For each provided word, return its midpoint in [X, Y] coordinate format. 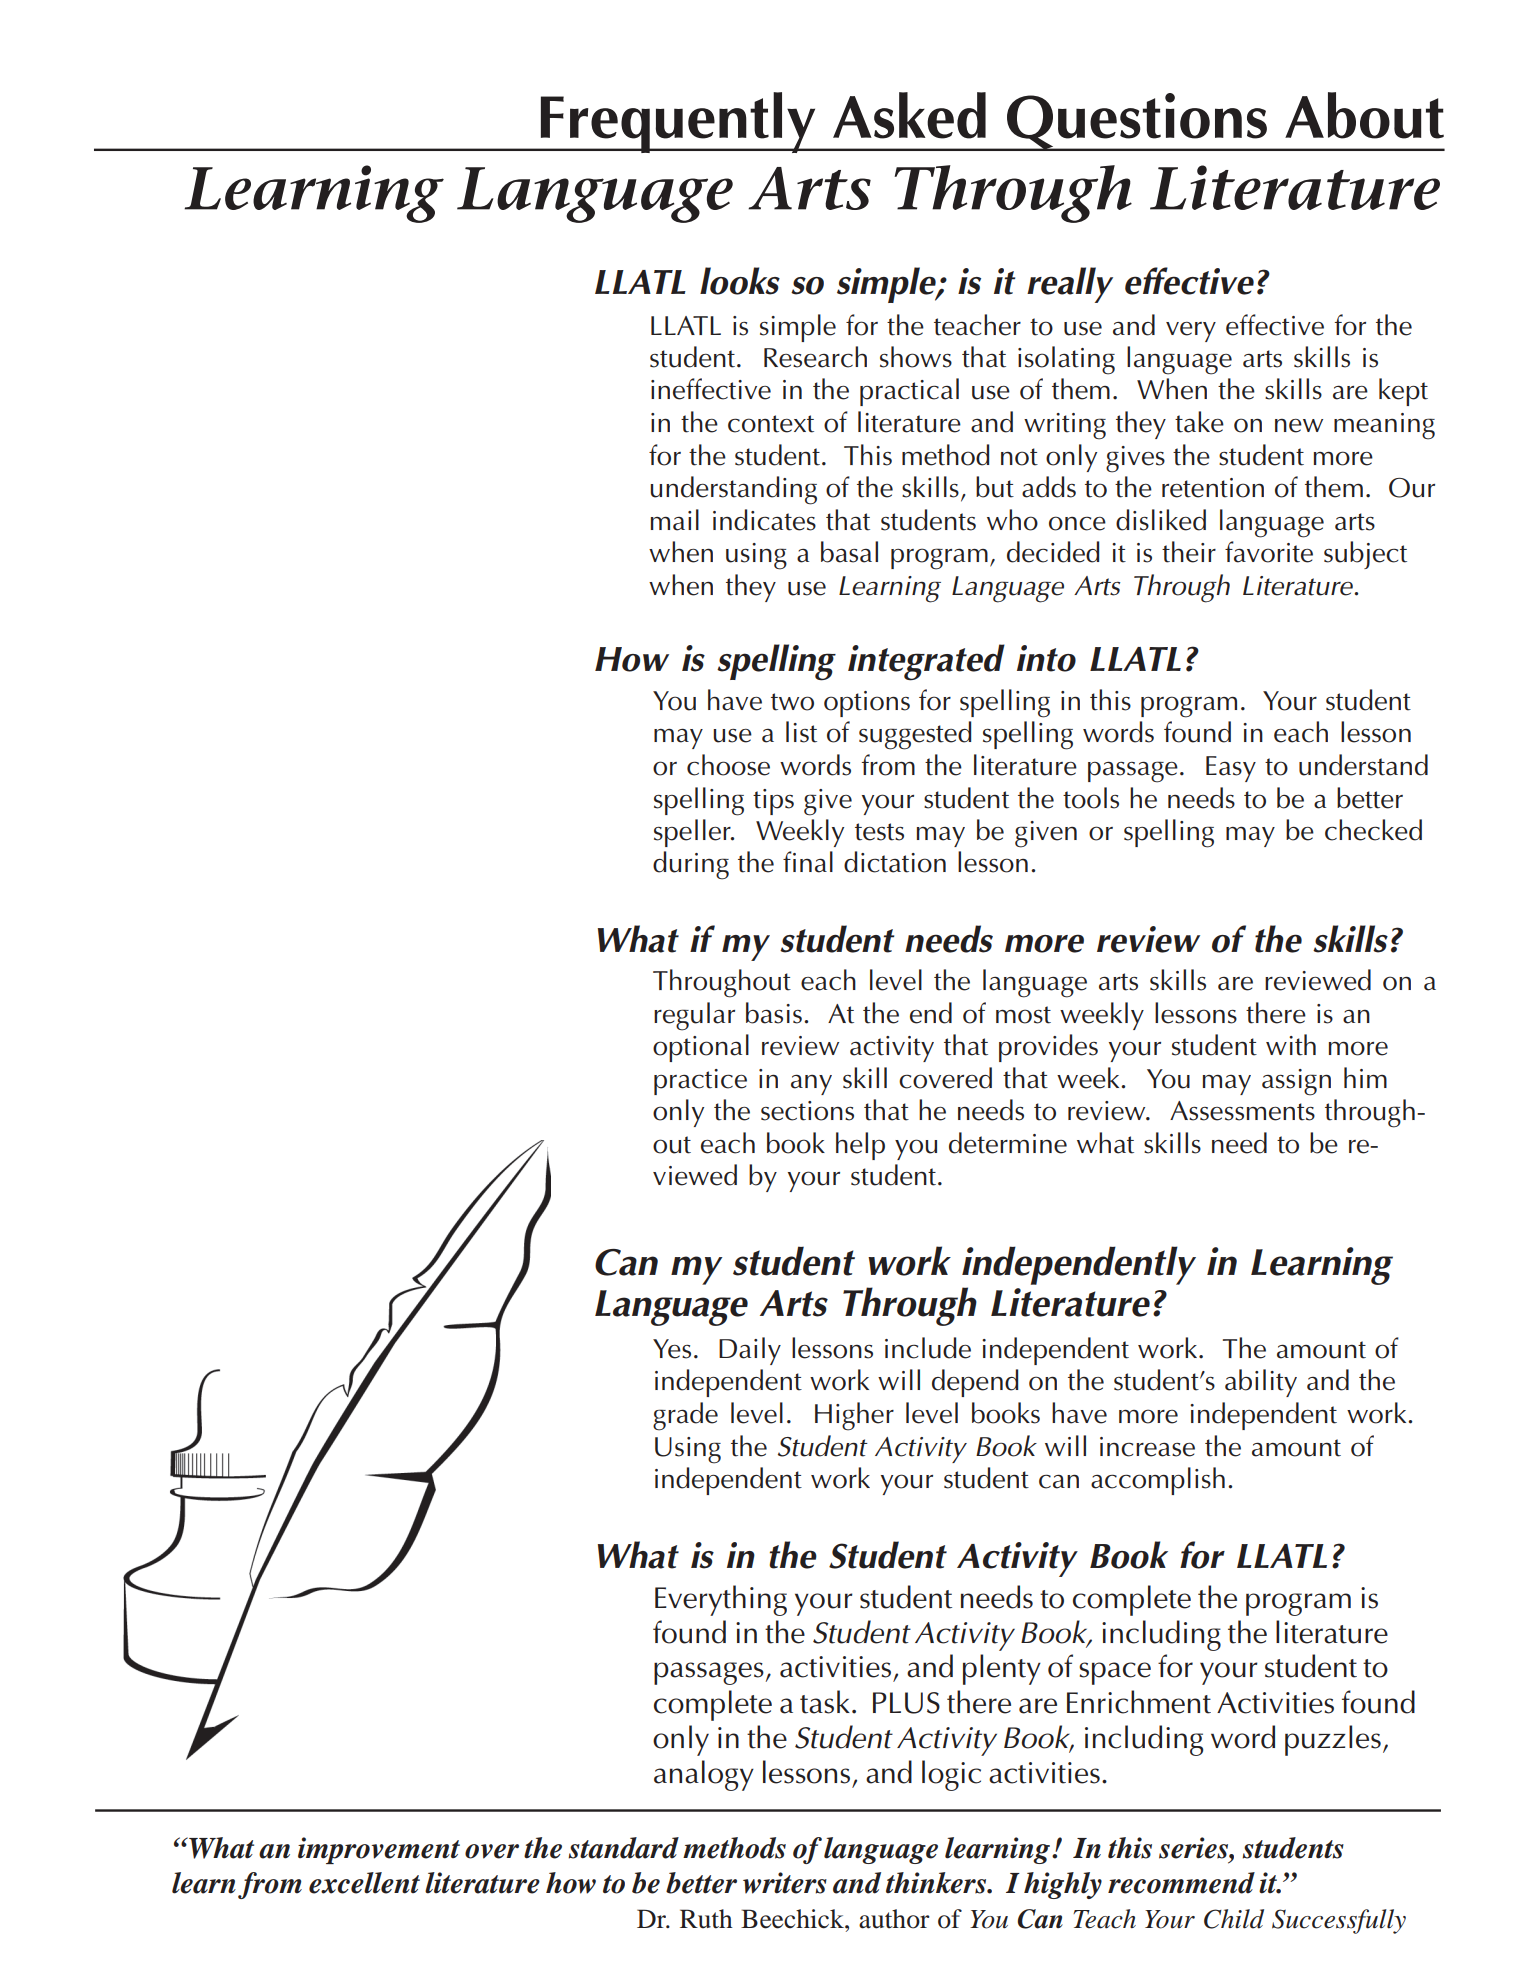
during [691, 865]
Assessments [1242, 1111]
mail [675, 520]
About [1364, 115]
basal [849, 552]
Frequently [678, 122]
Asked [909, 115]
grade [685, 1416]
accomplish [1158, 1481]
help [860, 1146]
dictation [895, 862]
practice [700, 1082]
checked [1373, 830]
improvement [379, 1850]
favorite [1269, 552]
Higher [854, 1416]
